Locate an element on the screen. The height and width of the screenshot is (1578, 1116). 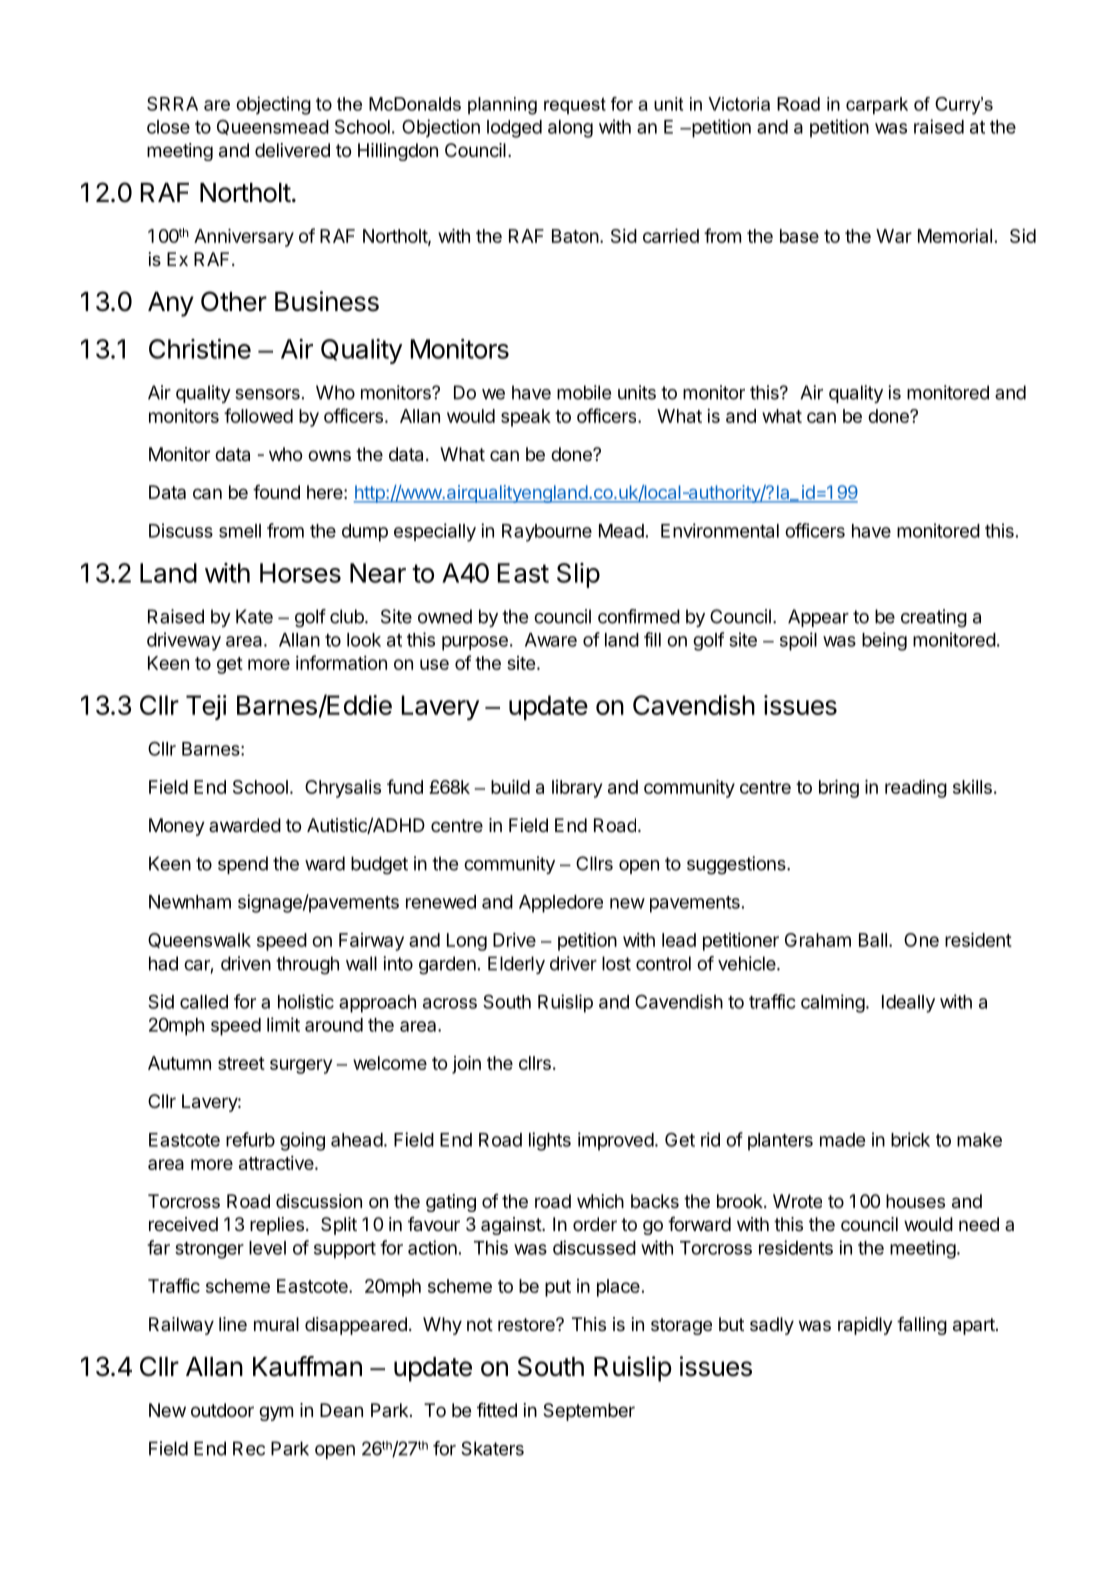
delivered is located at coordinates (292, 150).
